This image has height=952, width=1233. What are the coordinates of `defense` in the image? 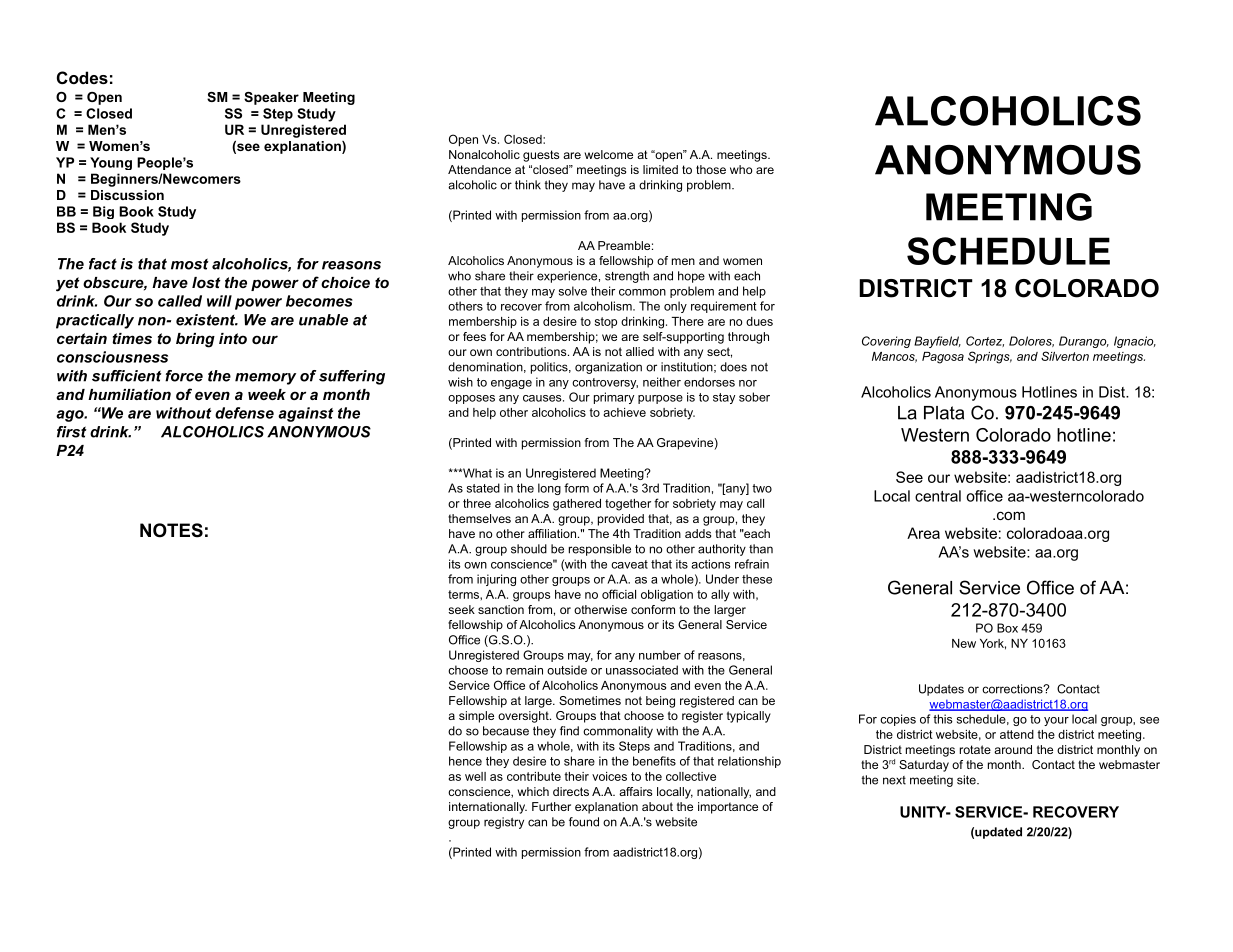 It's located at (244, 413).
